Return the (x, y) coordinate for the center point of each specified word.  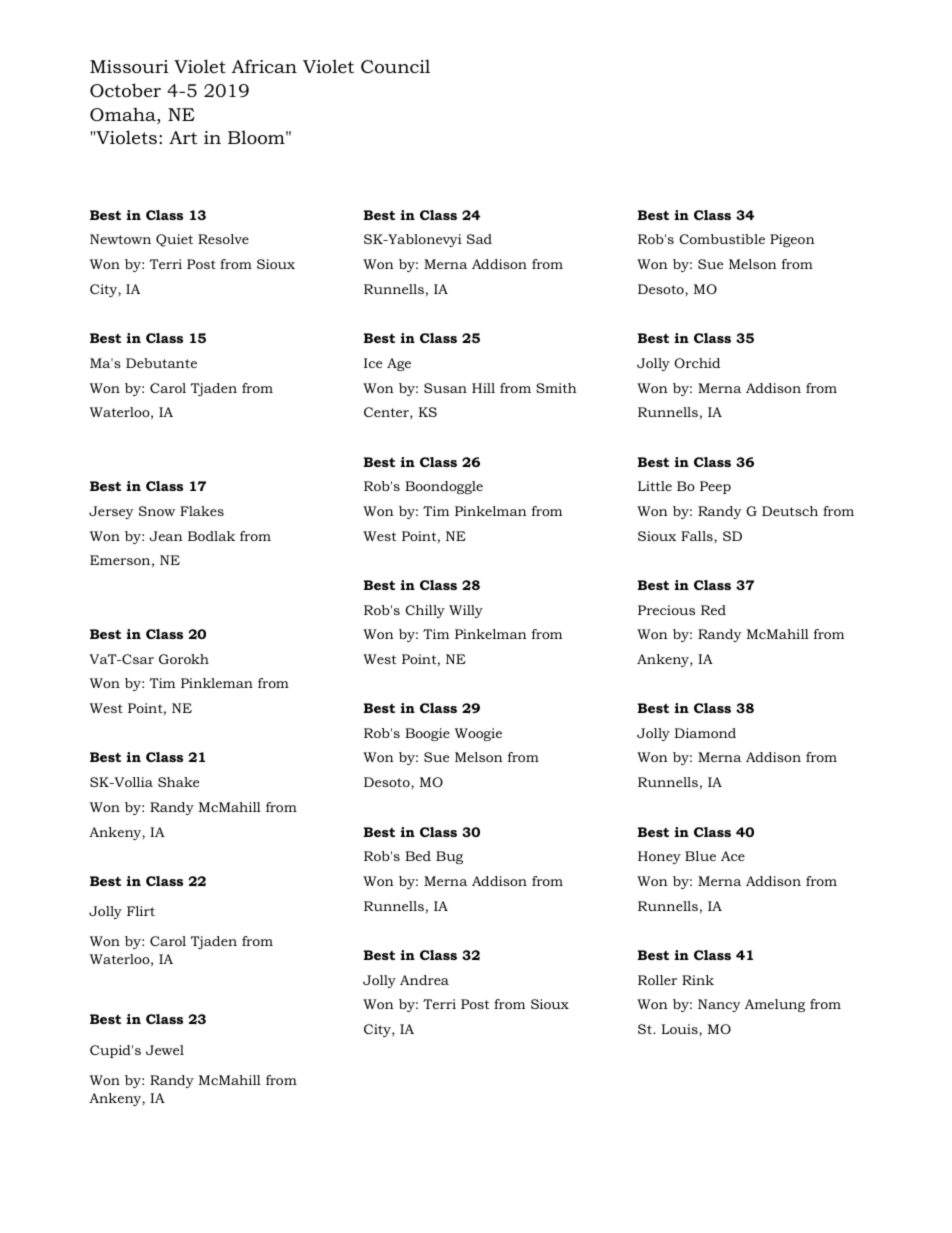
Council (395, 66)
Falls (698, 536)
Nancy (719, 1005)
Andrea (424, 980)
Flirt (141, 911)
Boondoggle (444, 487)
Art (183, 137)
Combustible (722, 239)
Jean (166, 536)
